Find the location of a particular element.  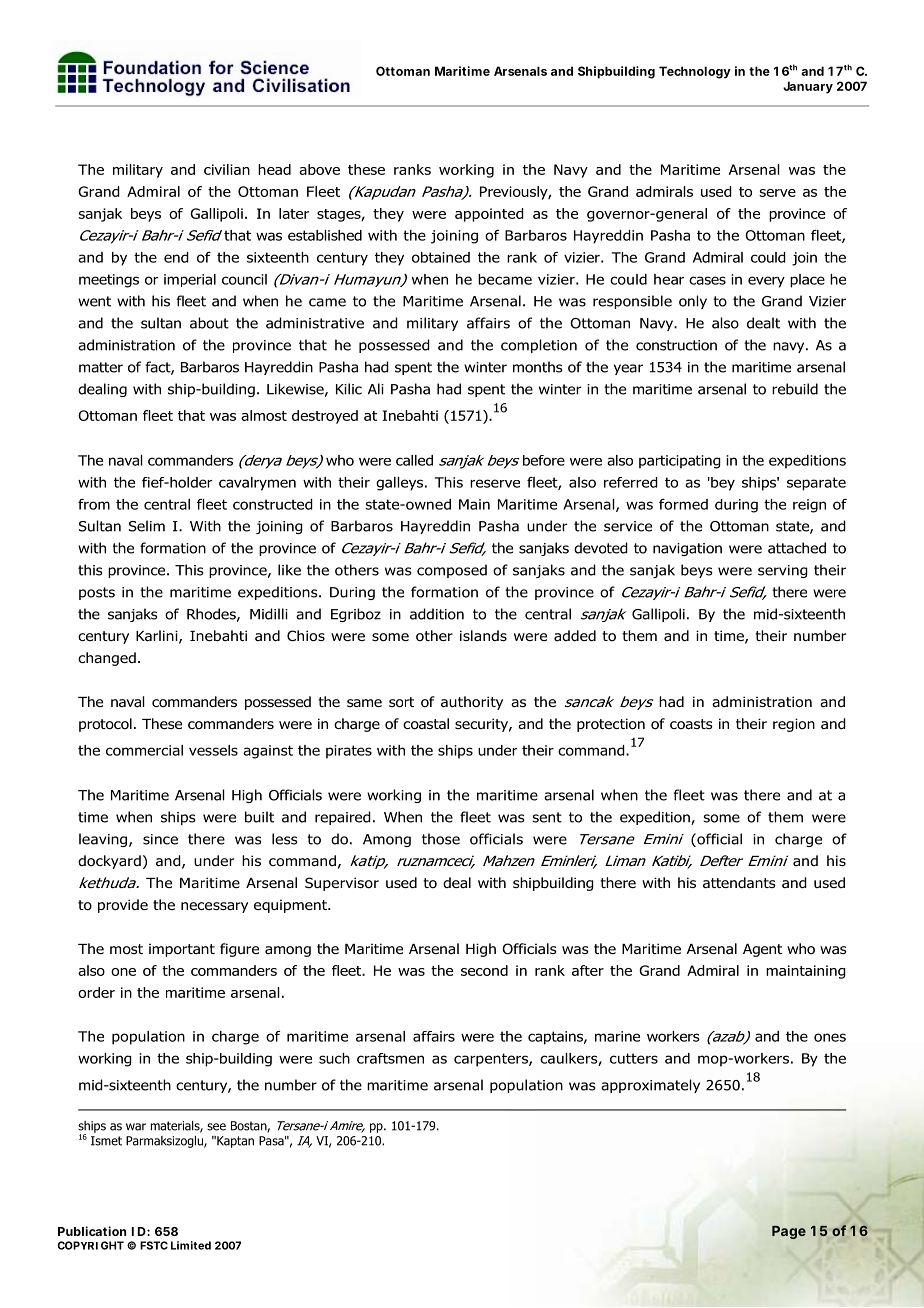

civilian is located at coordinates (227, 169).
